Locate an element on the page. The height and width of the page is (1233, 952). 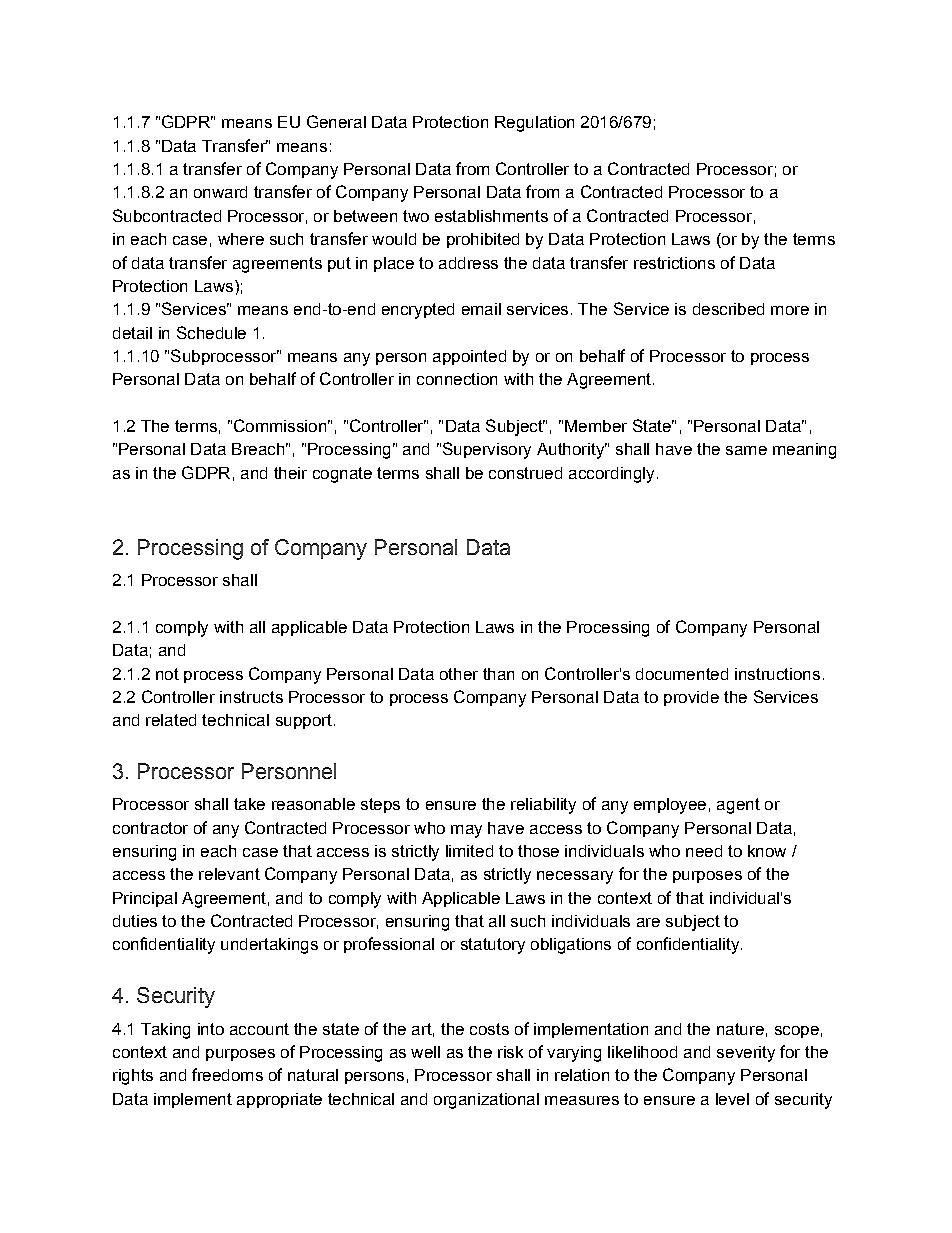
freedoms is located at coordinates (227, 1074).
